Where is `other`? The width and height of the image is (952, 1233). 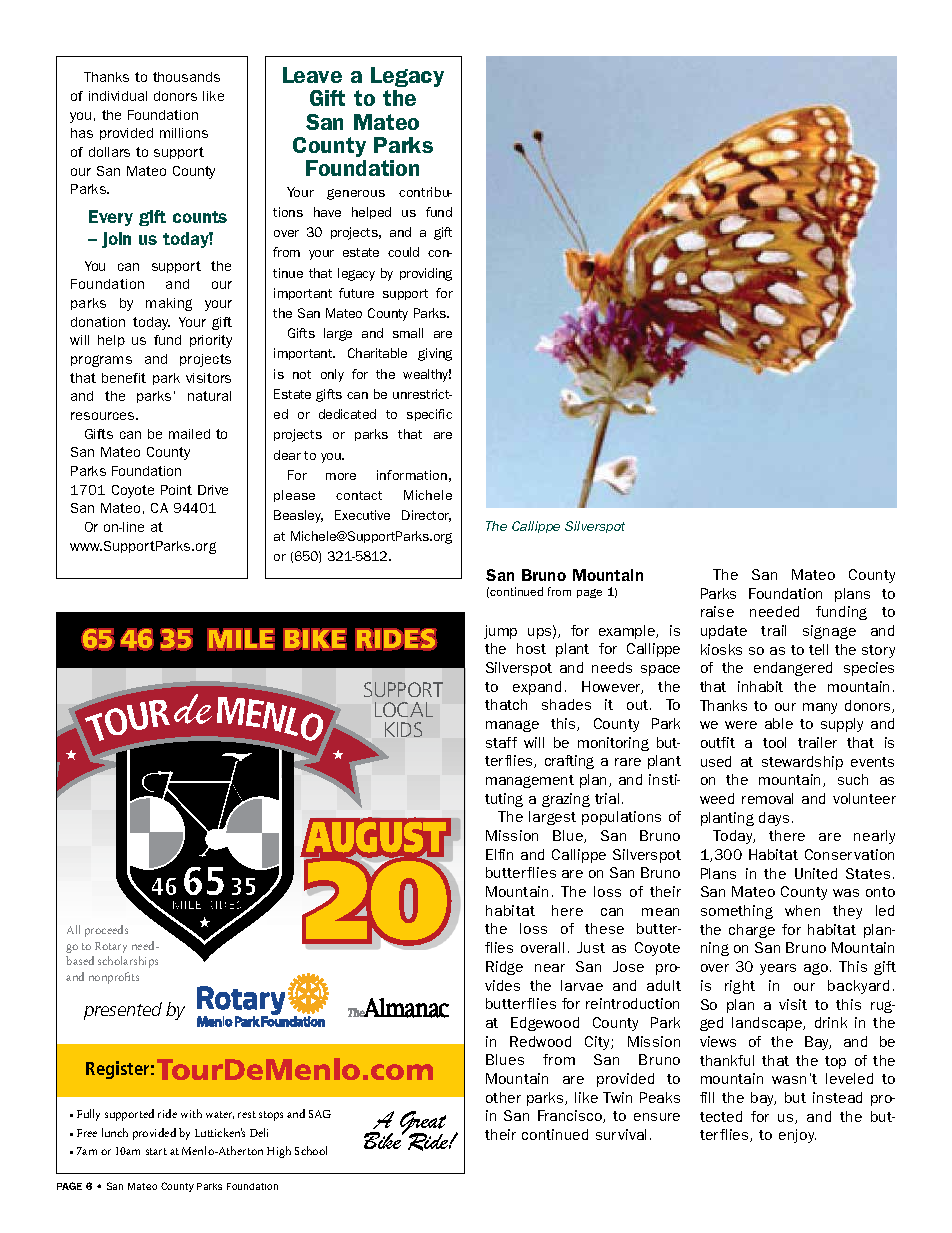 other is located at coordinates (503, 1097).
